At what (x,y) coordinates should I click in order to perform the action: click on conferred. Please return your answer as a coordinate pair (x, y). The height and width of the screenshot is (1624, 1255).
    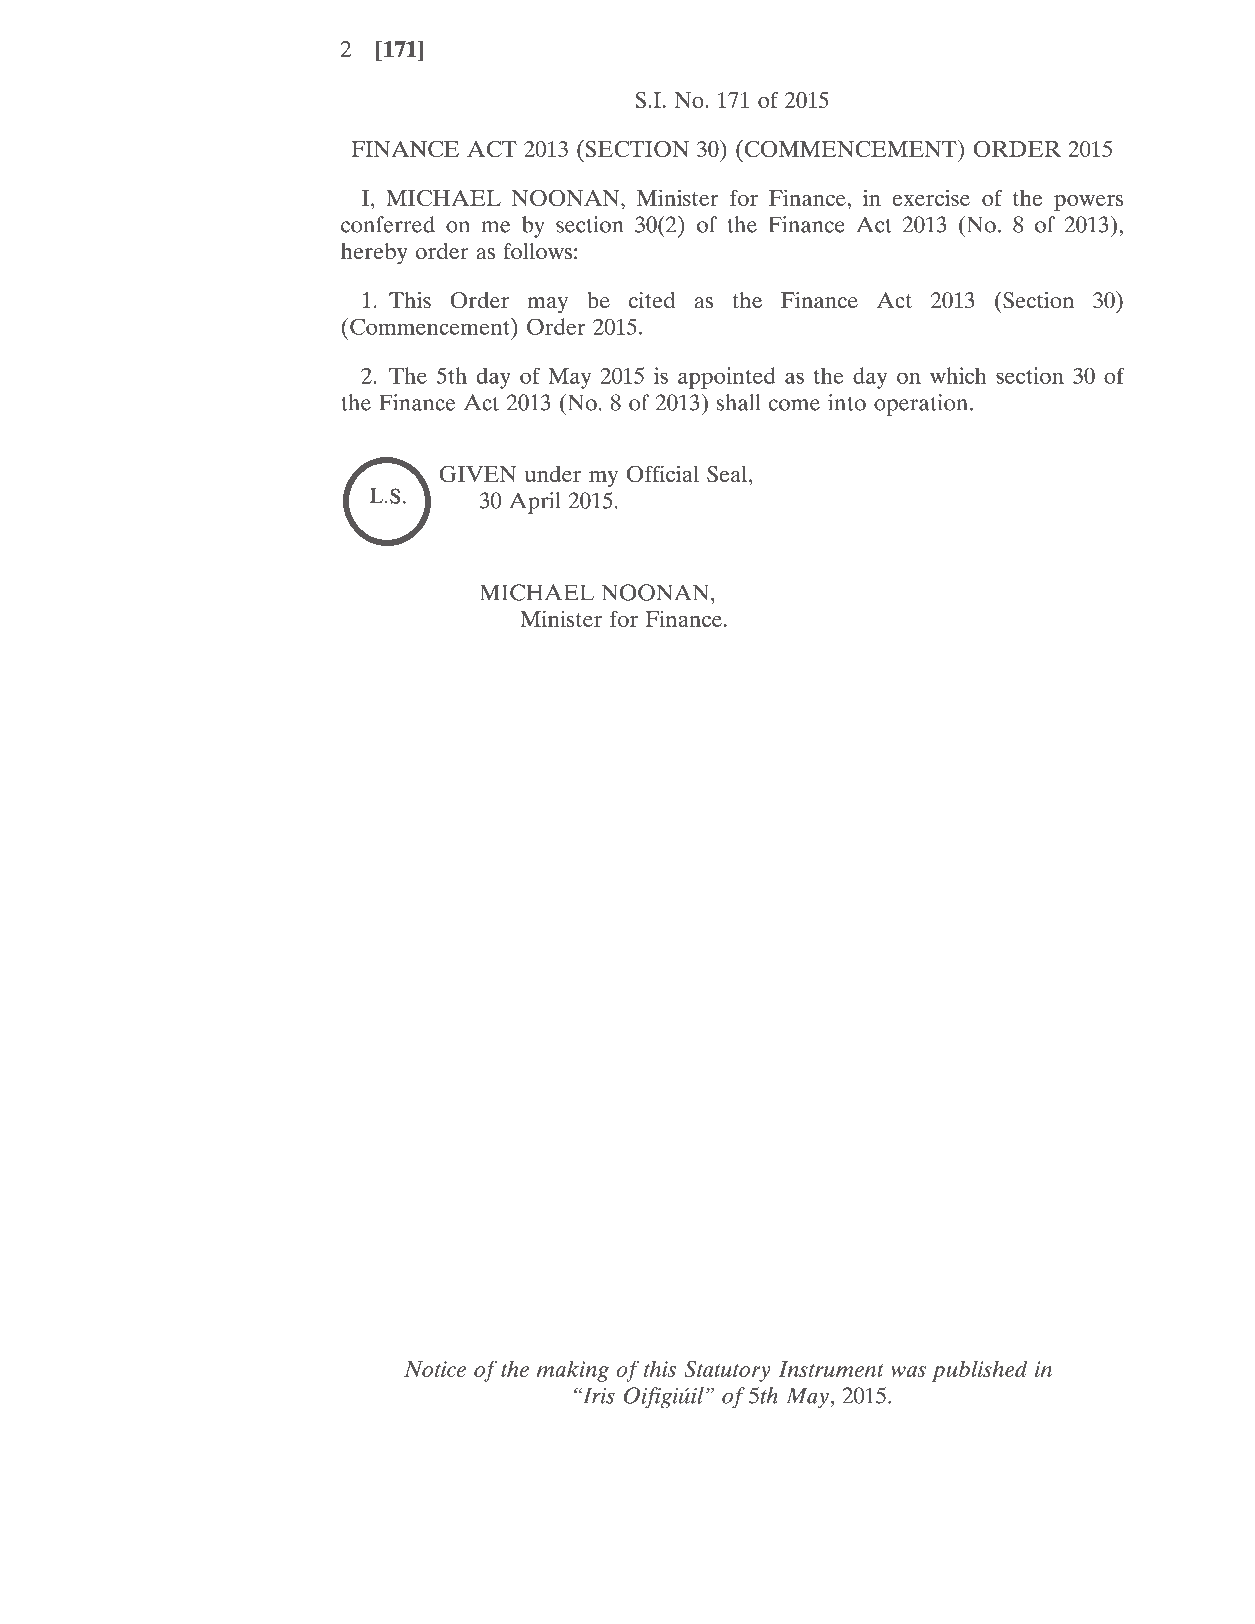
    Looking at the image, I should click on (388, 224).
